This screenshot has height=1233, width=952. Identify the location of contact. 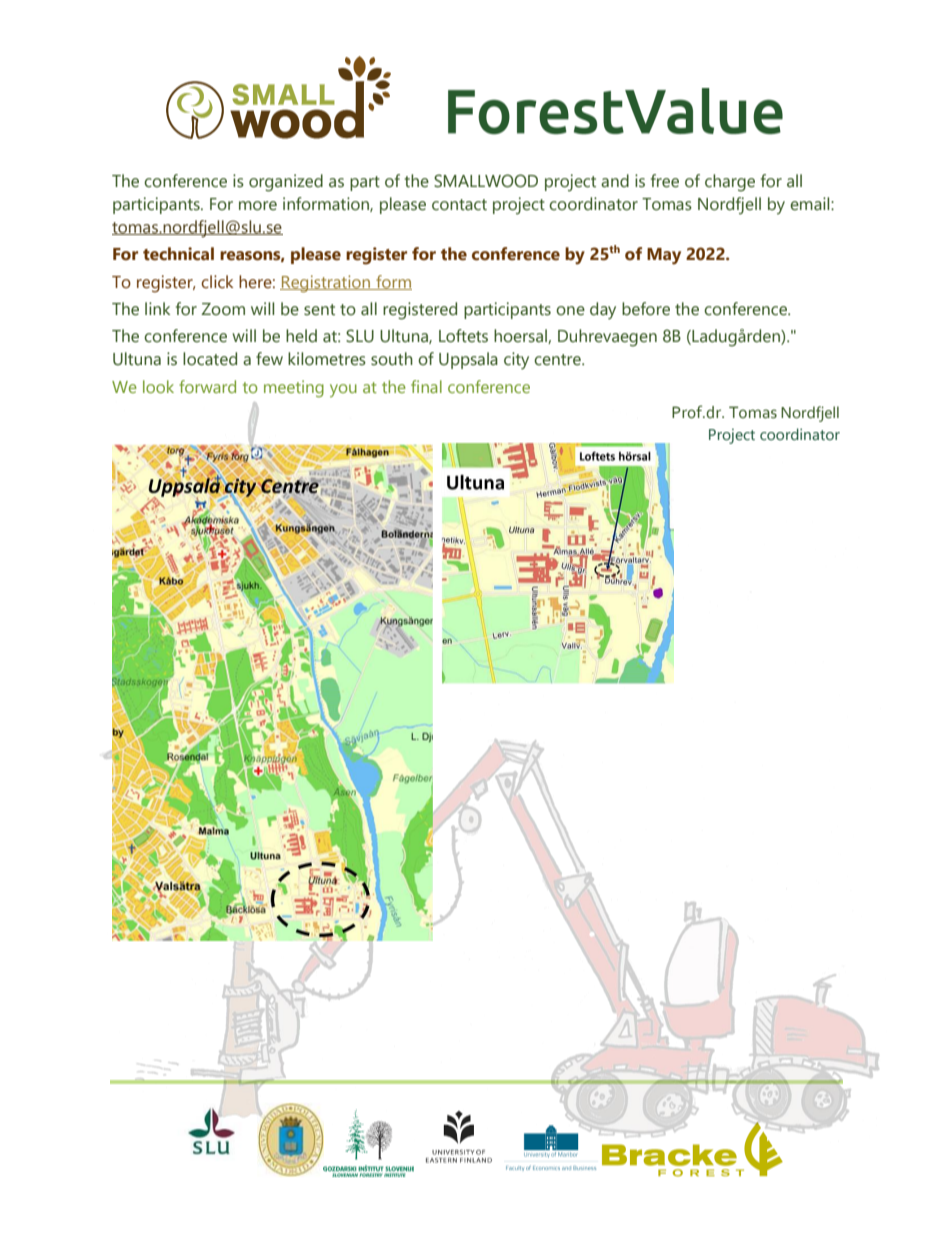
(459, 205).
